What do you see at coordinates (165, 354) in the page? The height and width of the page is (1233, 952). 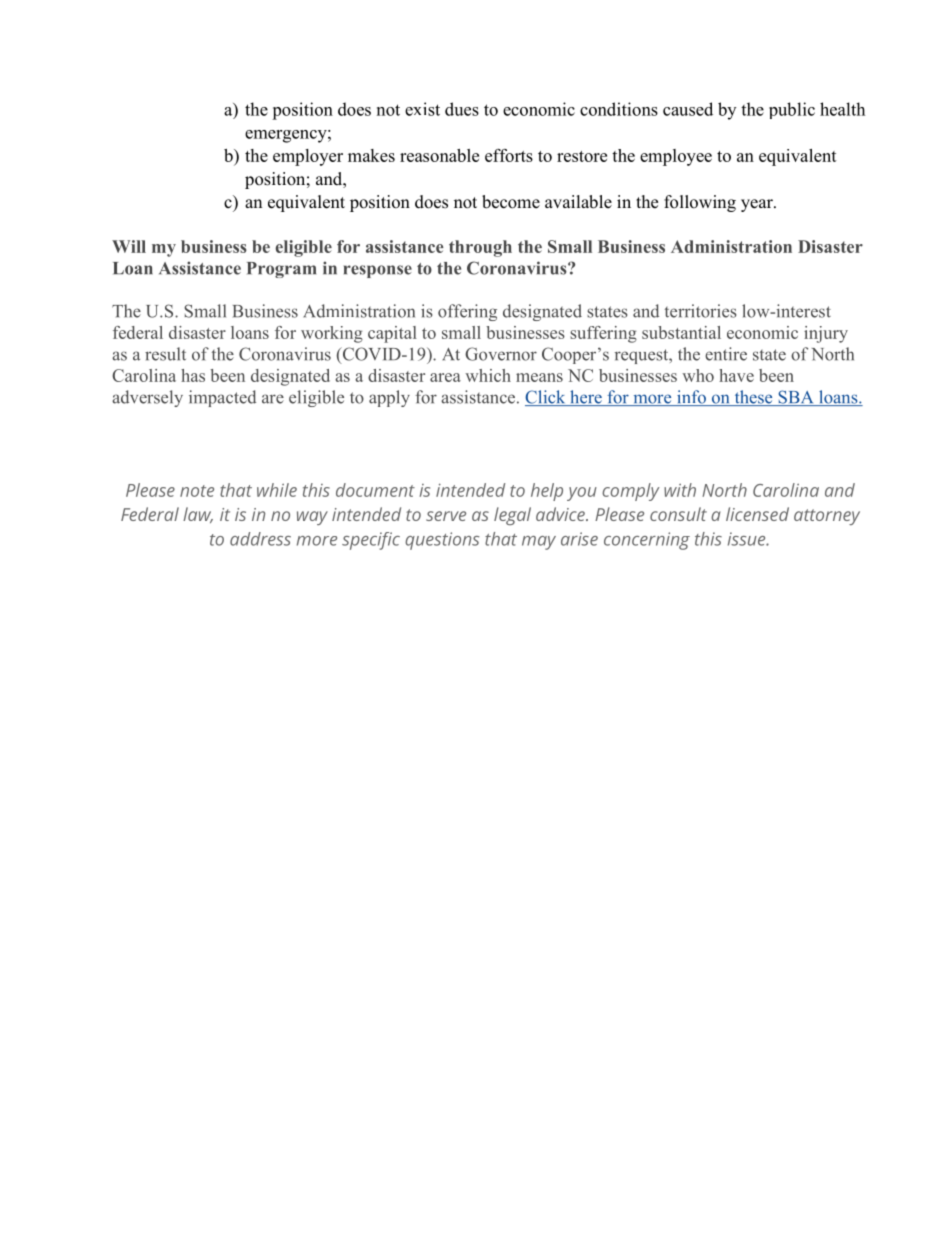 I see `result` at bounding box center [165, 354].
